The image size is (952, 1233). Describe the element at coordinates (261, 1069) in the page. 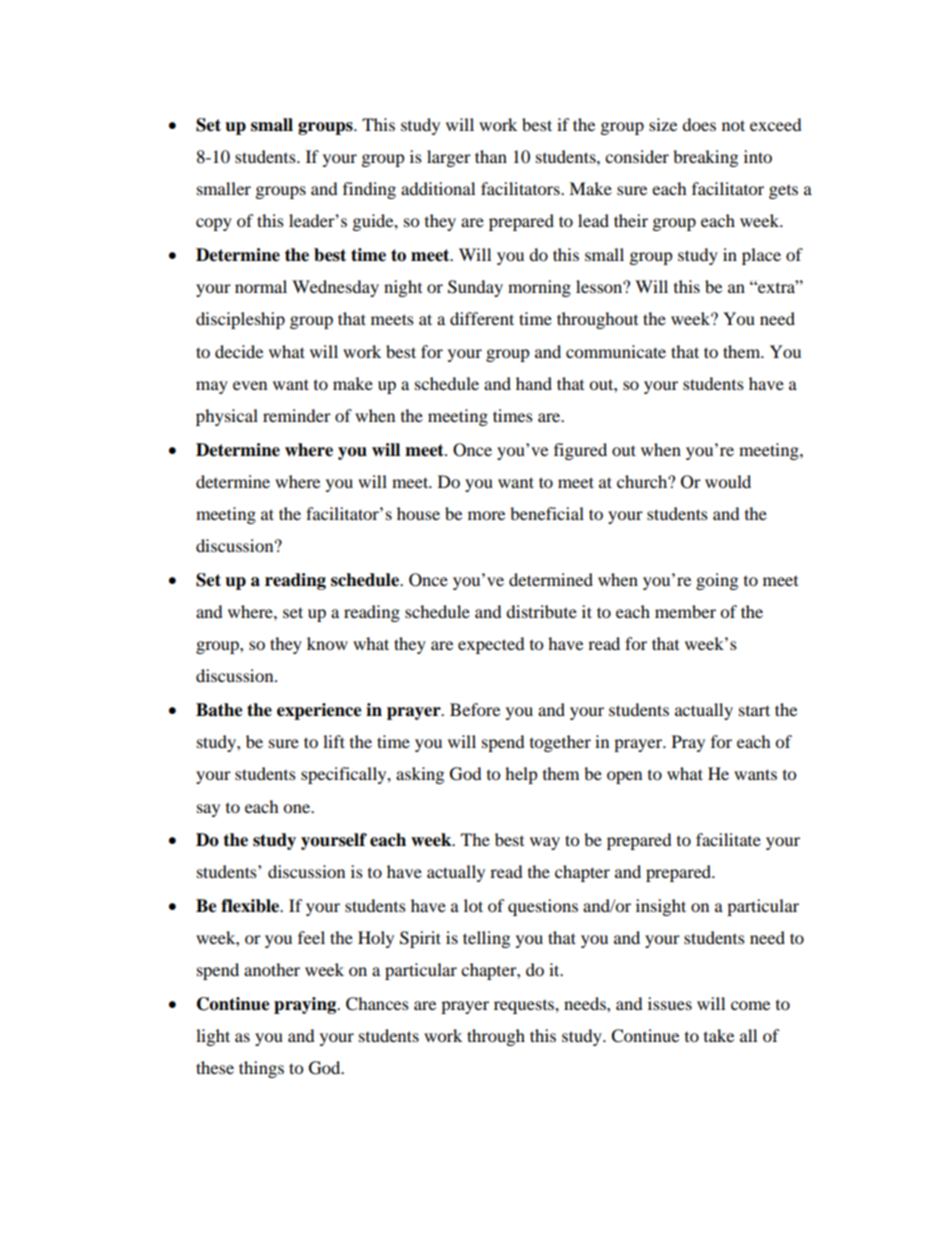

I see `things` at that location.
